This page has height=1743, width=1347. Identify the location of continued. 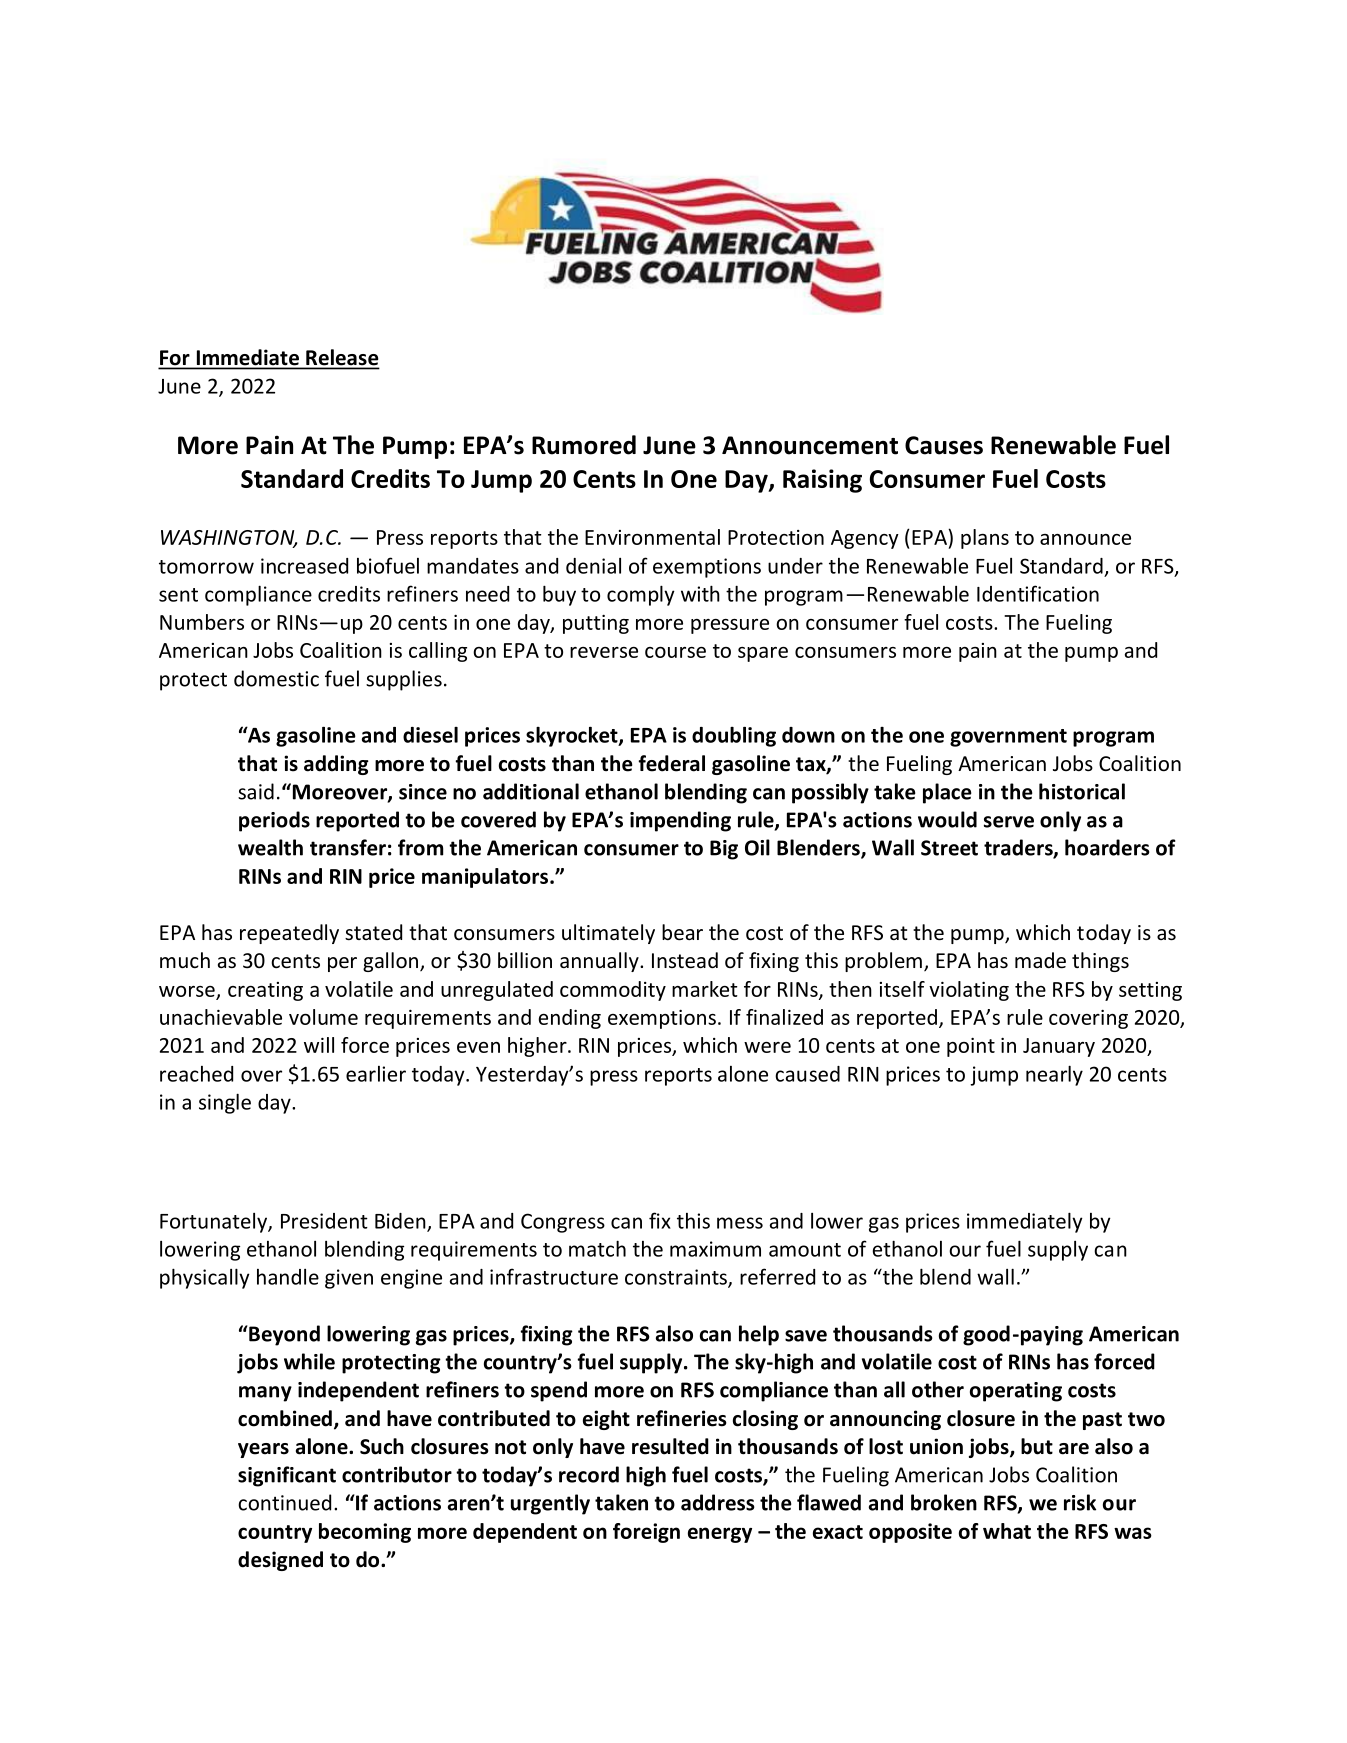
(284, 1502).
